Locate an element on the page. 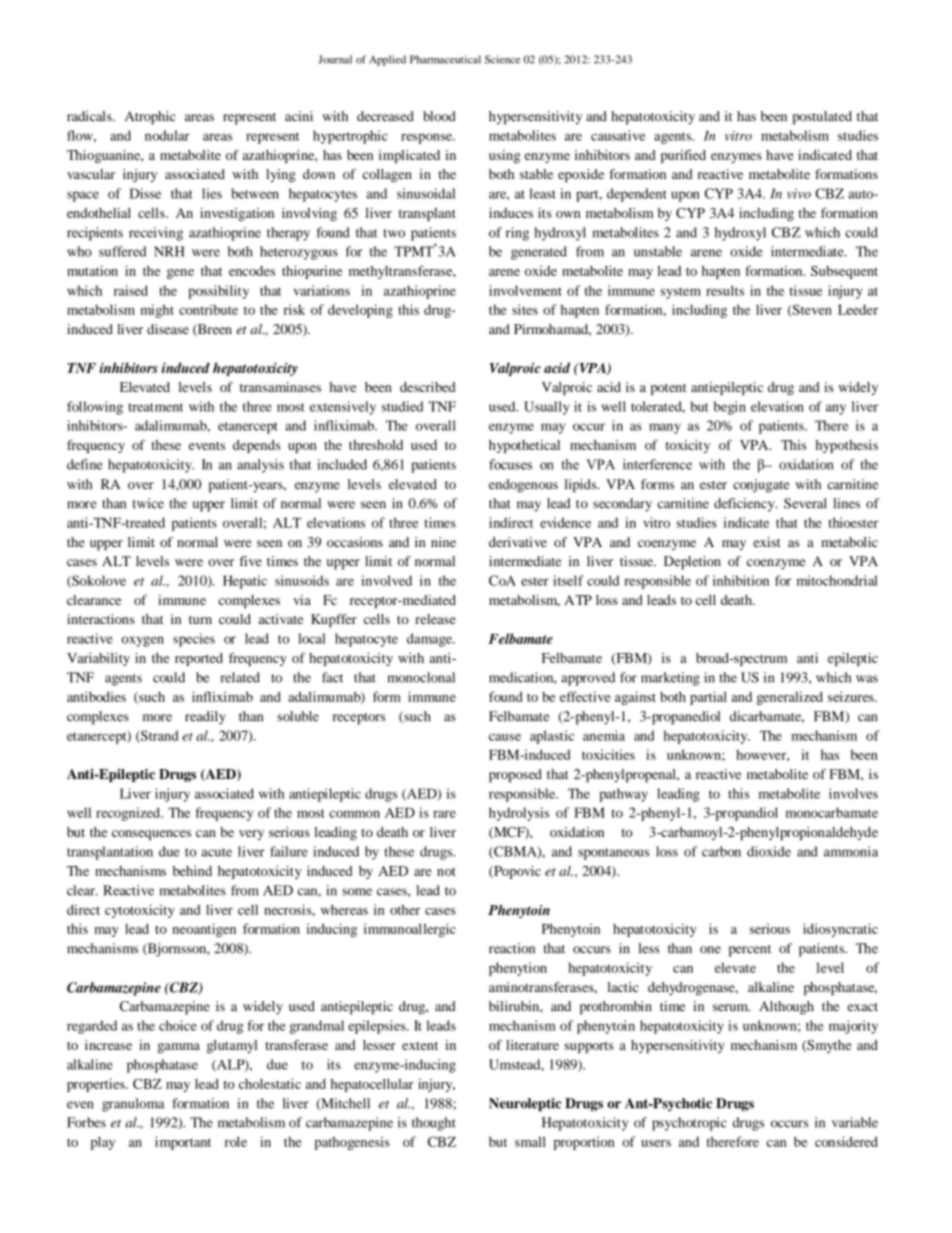  begin is located at coordinates (730, 408).
